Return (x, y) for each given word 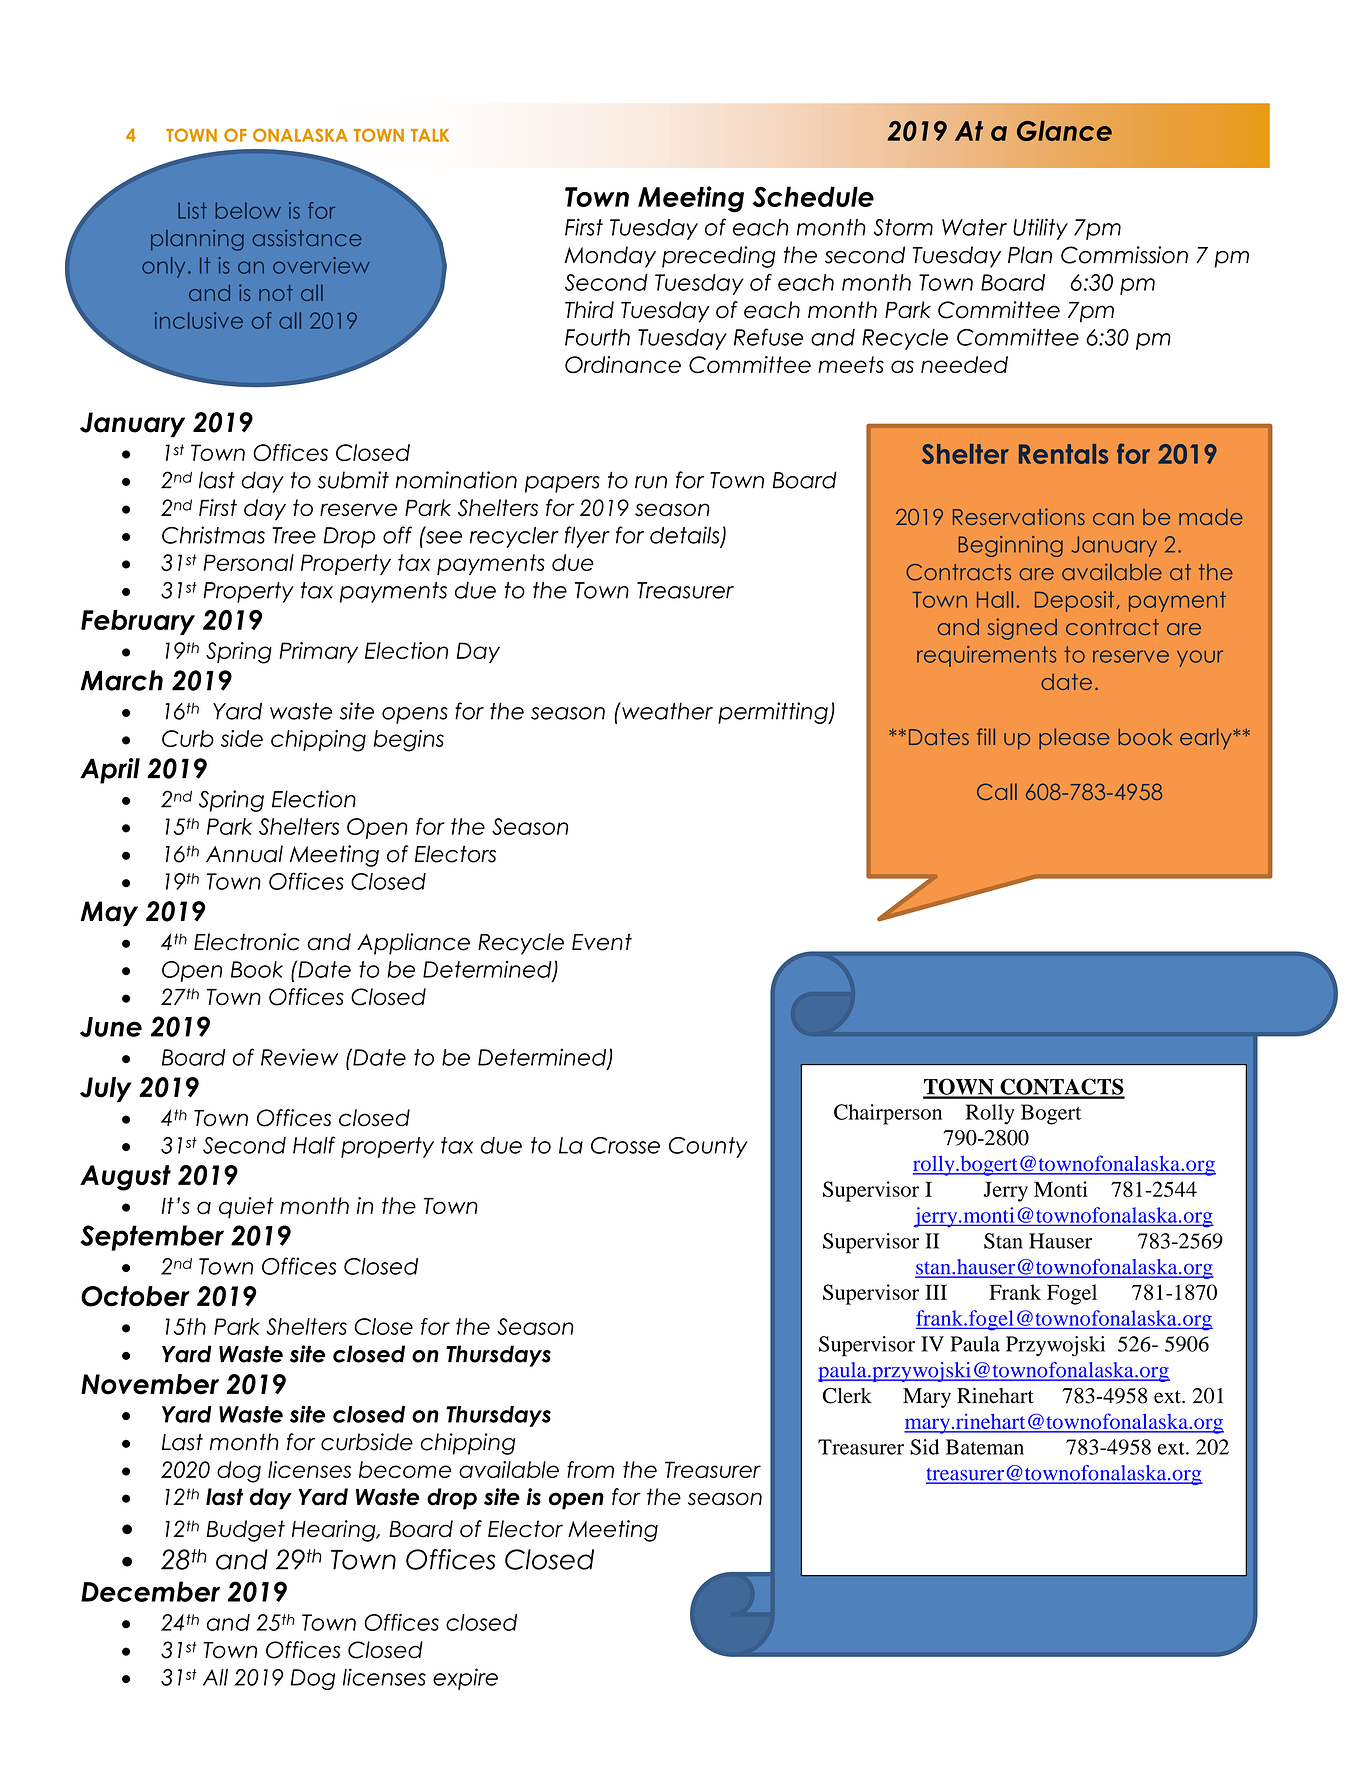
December (150, 1591)
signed (1022, 629)
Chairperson (888, 1114)
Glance (1064, 131)
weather (666, 711)
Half (314, 1145)
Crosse (625, 1145)
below (248, 210)
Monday (610, 257)
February (138, 622)
